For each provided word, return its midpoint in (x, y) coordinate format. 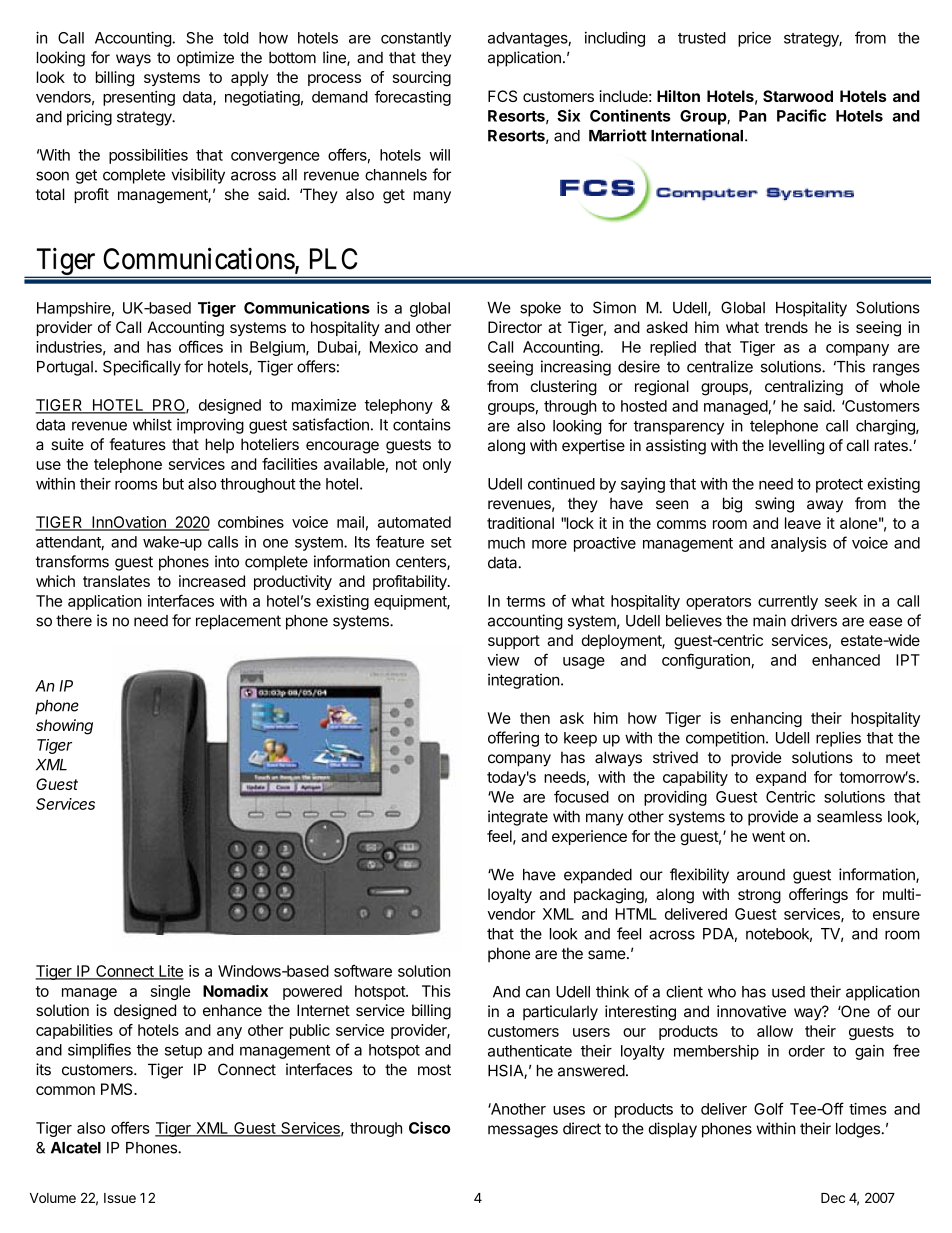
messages (523, 1131)
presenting (139, 98)
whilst (152, 424)
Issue (120, 1198)
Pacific (801, 115)
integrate (518, 818)
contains (422, 424)
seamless (849, 817)
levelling (796, 447)
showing (64, 727)
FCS (502, 96)
